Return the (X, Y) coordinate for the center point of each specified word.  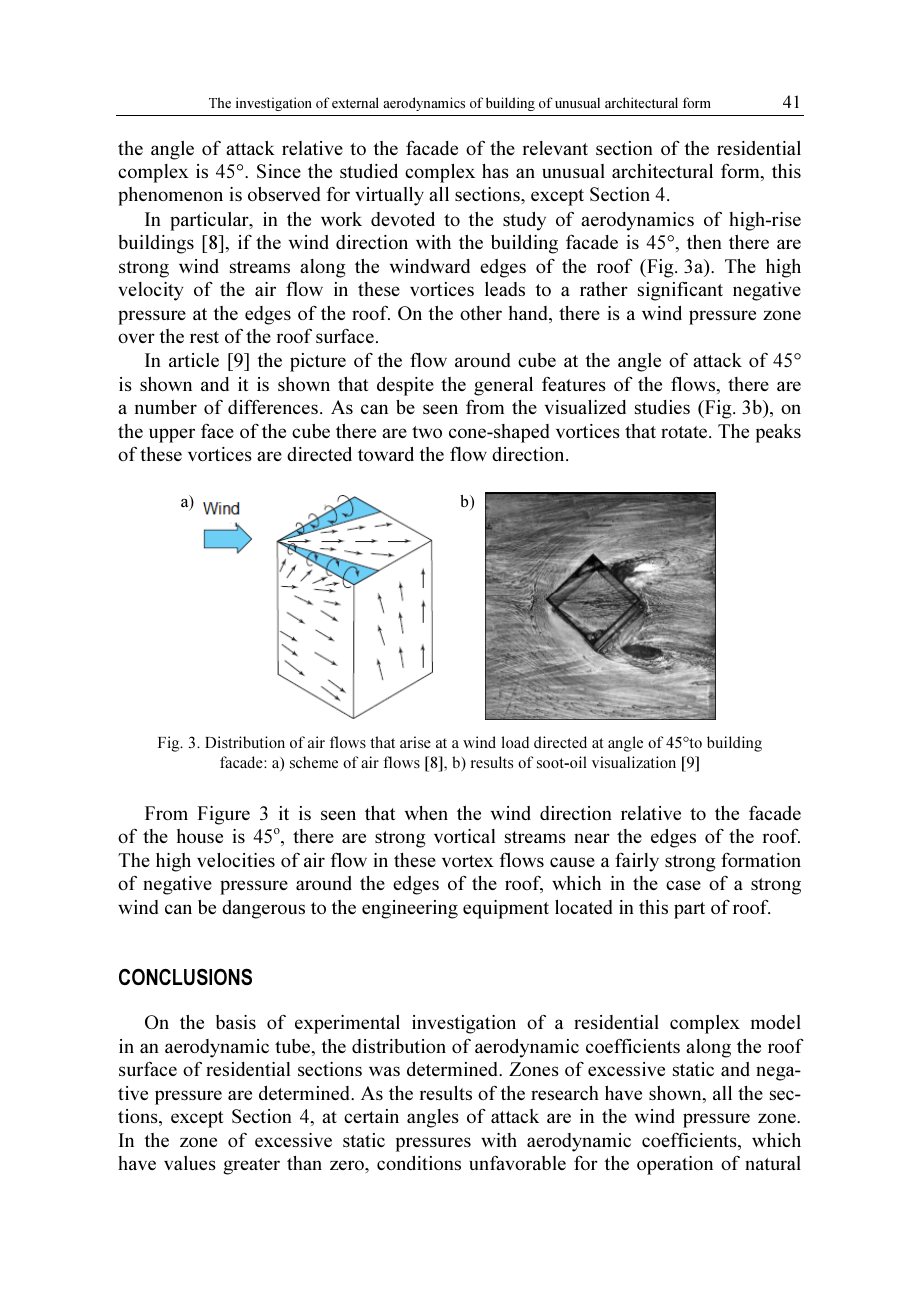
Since (279, 171)
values (190, 1163)
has (495, 171)
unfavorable (517, 1162)
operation (675, 1165)
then (704, 242)
